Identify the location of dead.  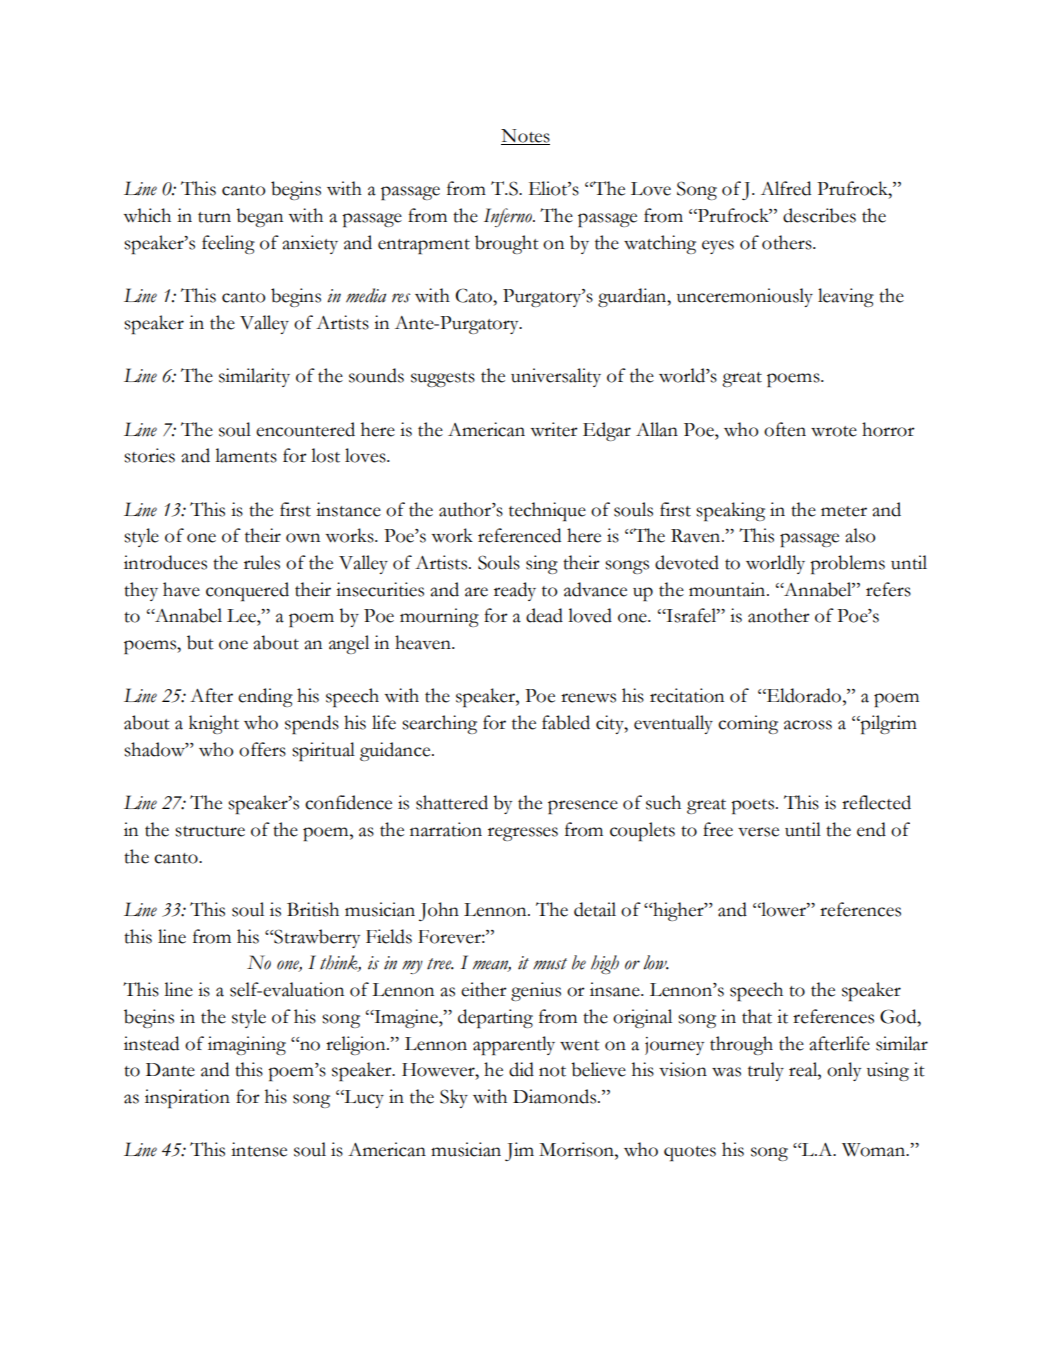
(544, 615).
